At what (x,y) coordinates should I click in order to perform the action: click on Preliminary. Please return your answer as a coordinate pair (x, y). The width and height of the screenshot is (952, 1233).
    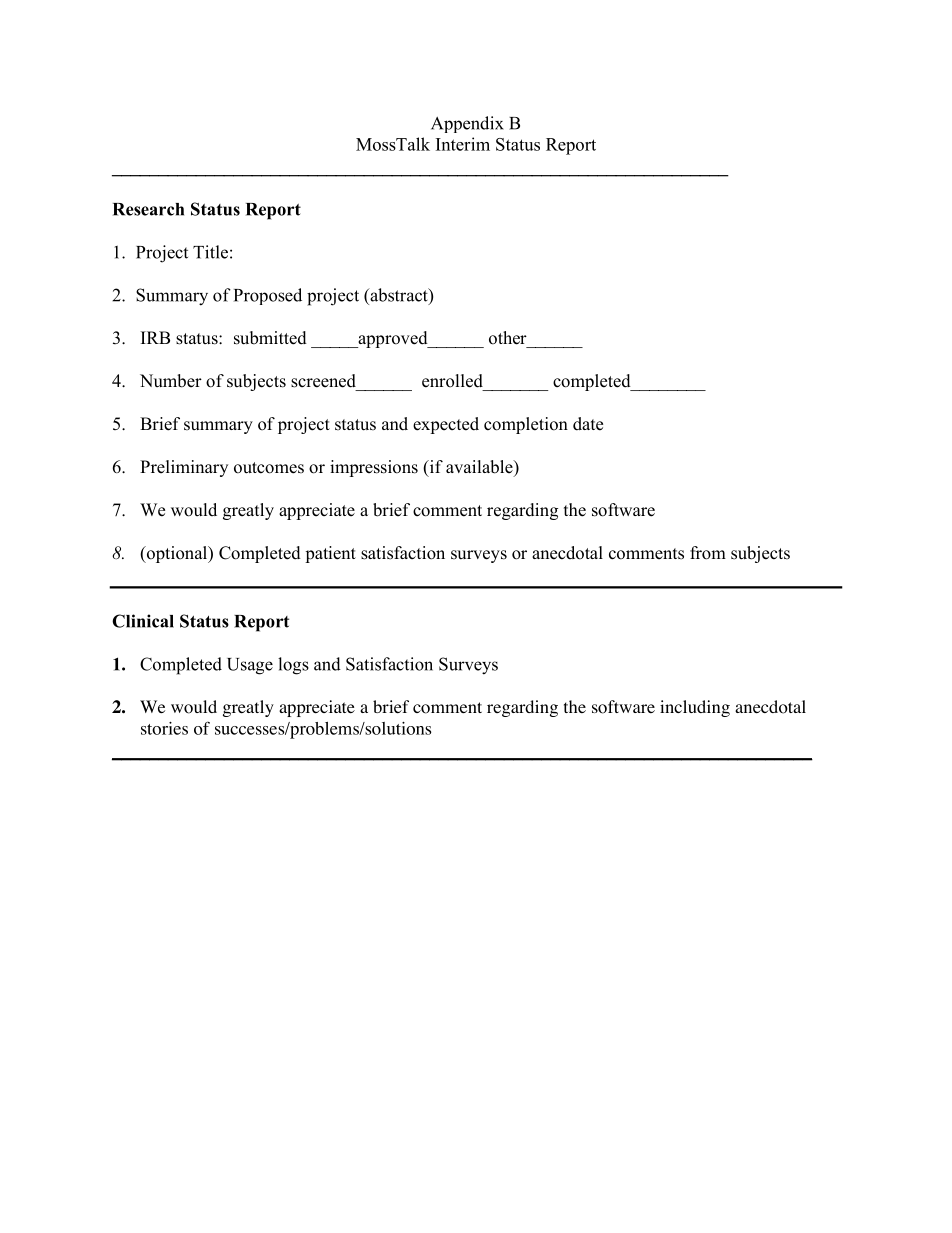
    Looking at the image, I should click on (184, 468).
